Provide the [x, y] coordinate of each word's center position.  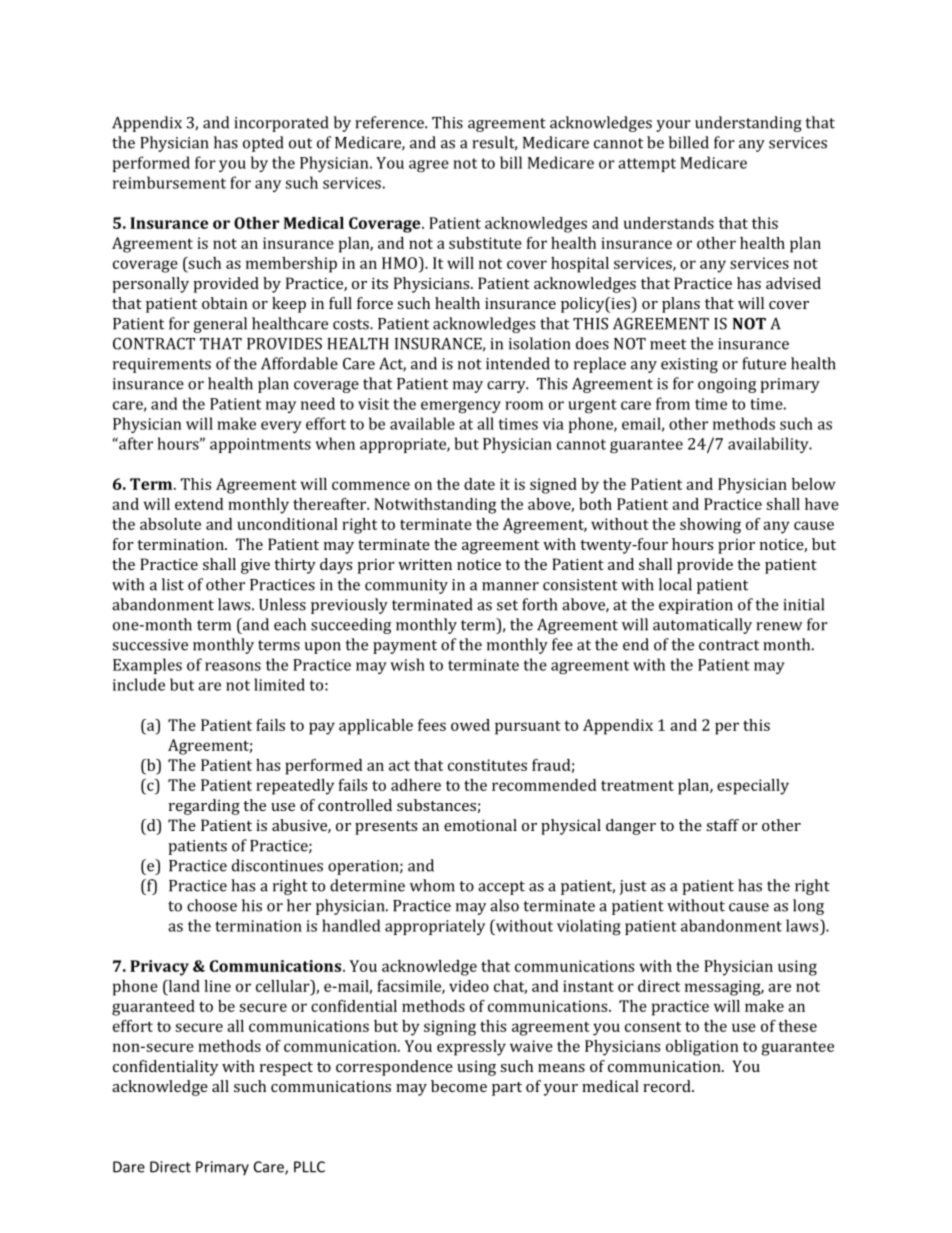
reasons [233, 666]
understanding [748, 124]
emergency [461, 407]
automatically [702, 626]
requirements [162, 365]
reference [390, 122]
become [459, 1086]
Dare [129, 1167]
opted [263, 144]
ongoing [727, 385]
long [808, 907]
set [507, 605]
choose [212, 905]
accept [501, 888]
